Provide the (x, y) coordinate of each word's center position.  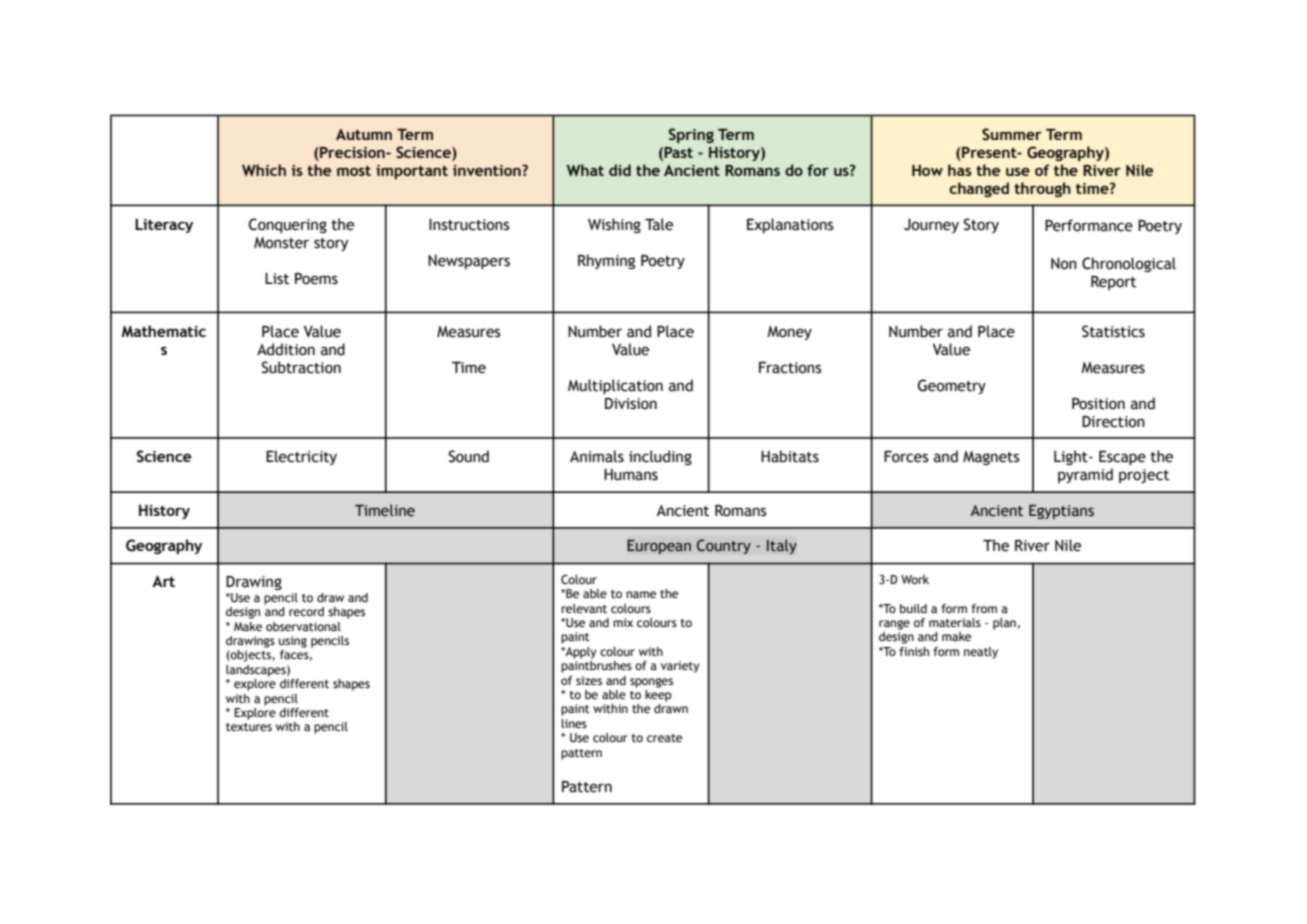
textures (249, 727)
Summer (1012, 134)
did (620, 170)
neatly (981, 653)
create (664, 738)
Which (264, 170)
